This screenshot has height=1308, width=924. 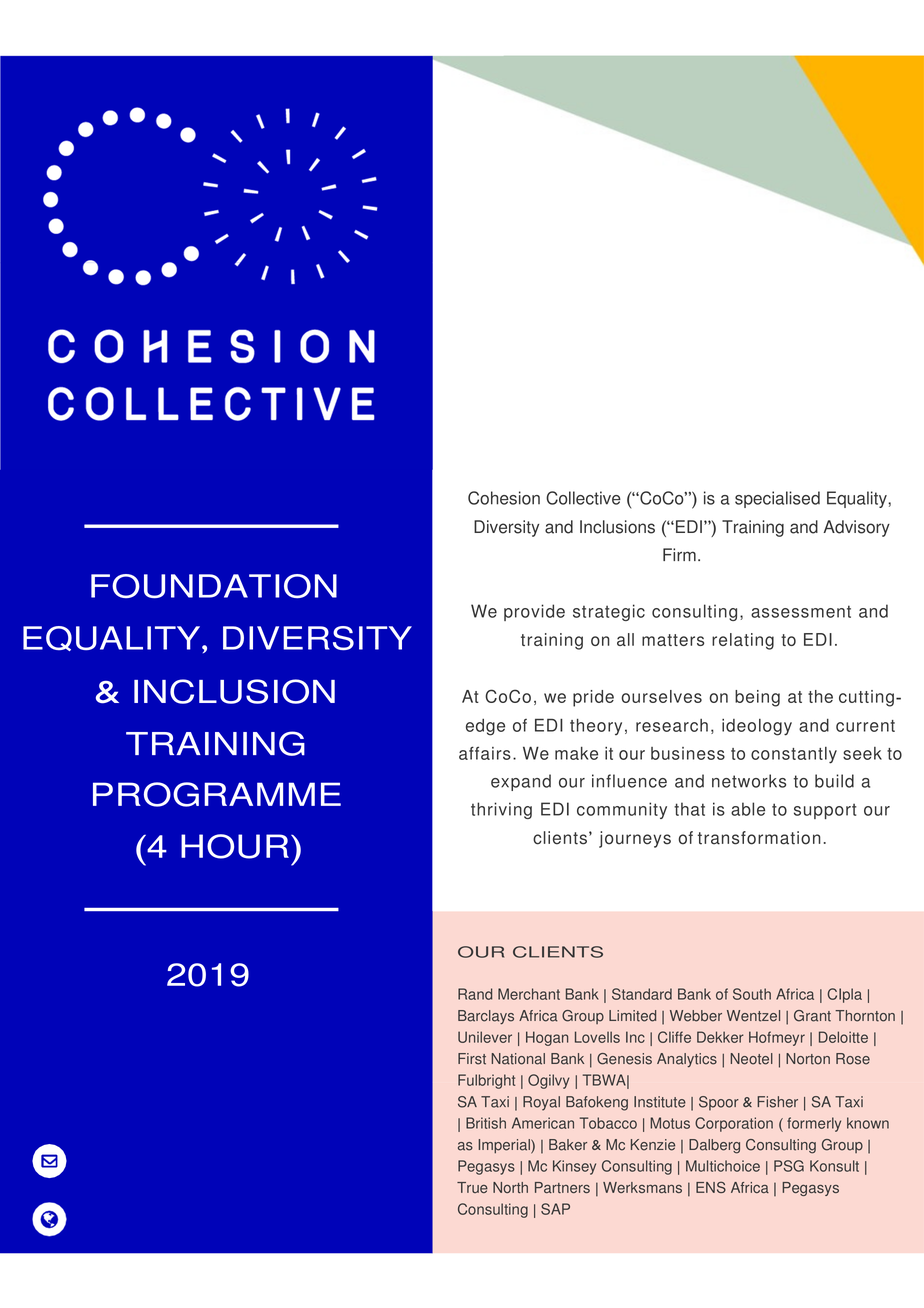 I want to click on PROGRAMME, so click(x=217, y=794).
